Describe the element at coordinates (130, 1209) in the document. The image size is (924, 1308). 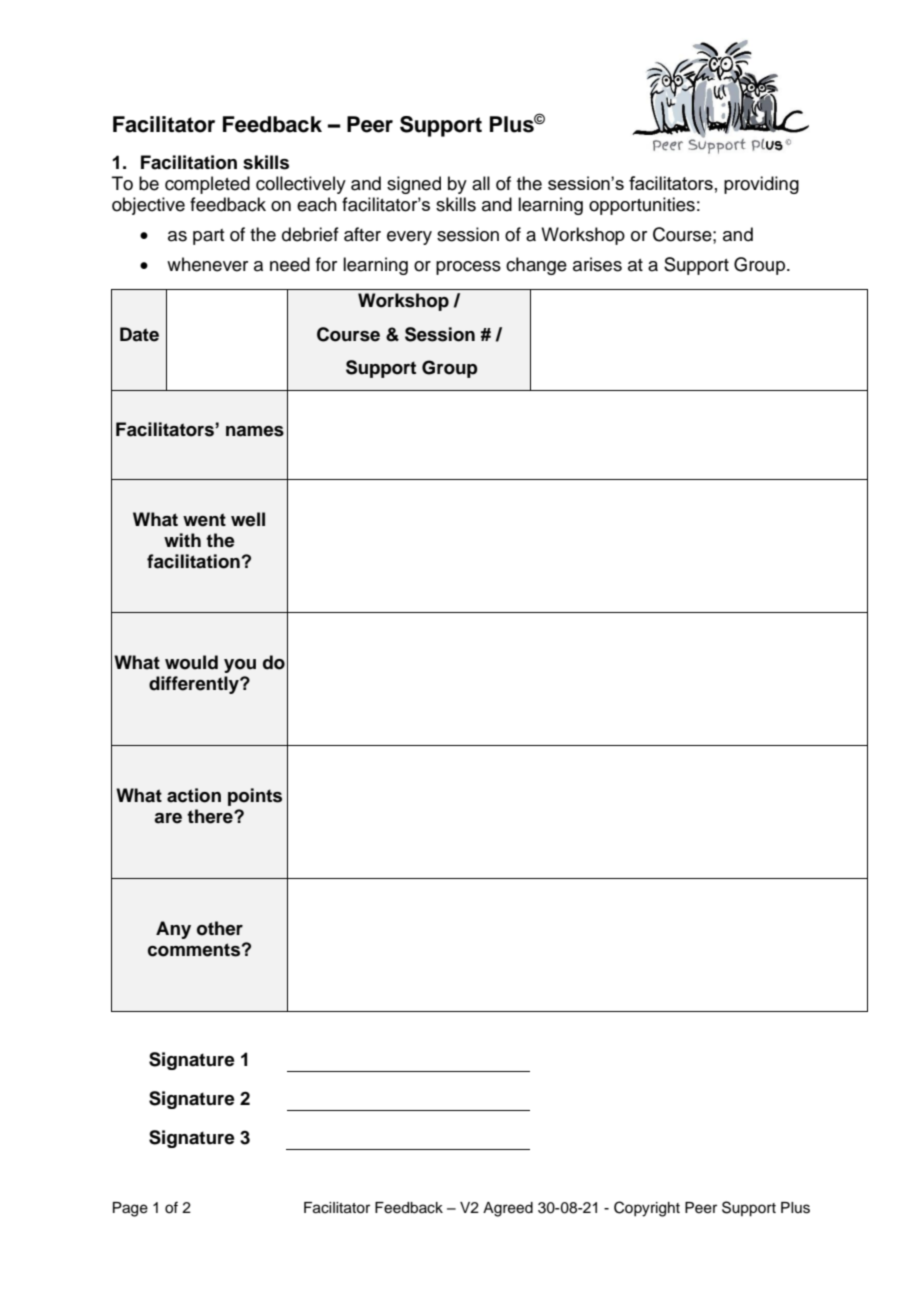
I see `Page` at that location.
